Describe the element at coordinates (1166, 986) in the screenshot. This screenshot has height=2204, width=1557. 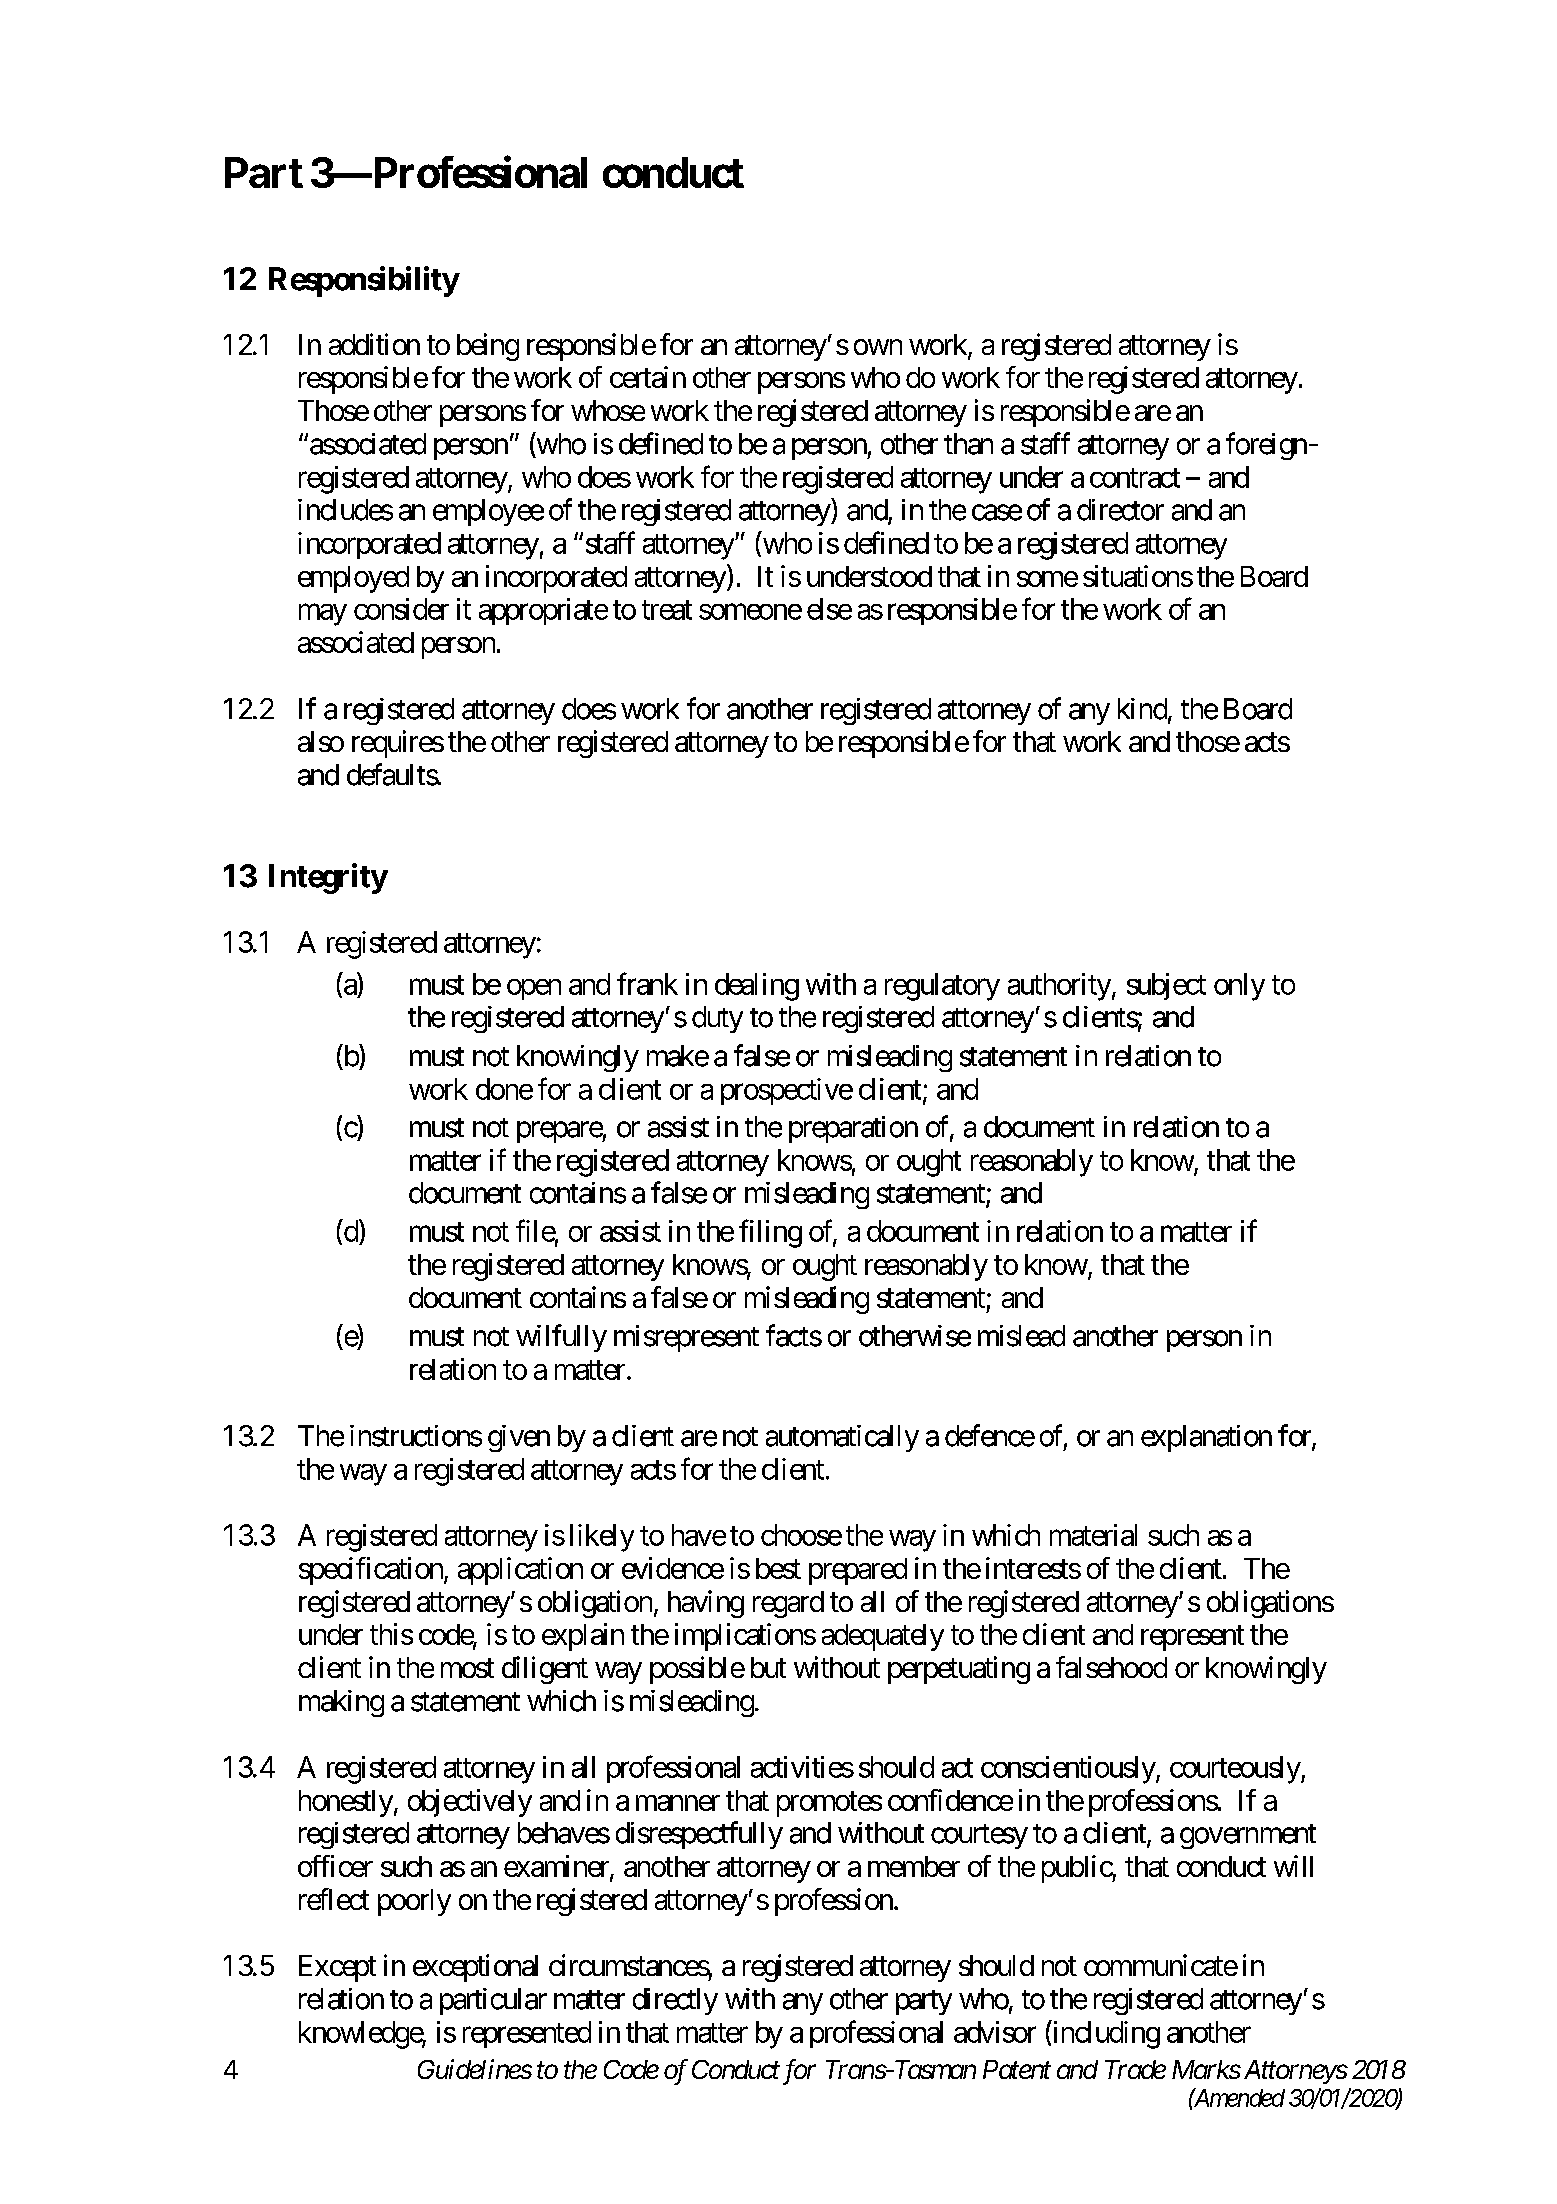
I see `subject` at that location.
